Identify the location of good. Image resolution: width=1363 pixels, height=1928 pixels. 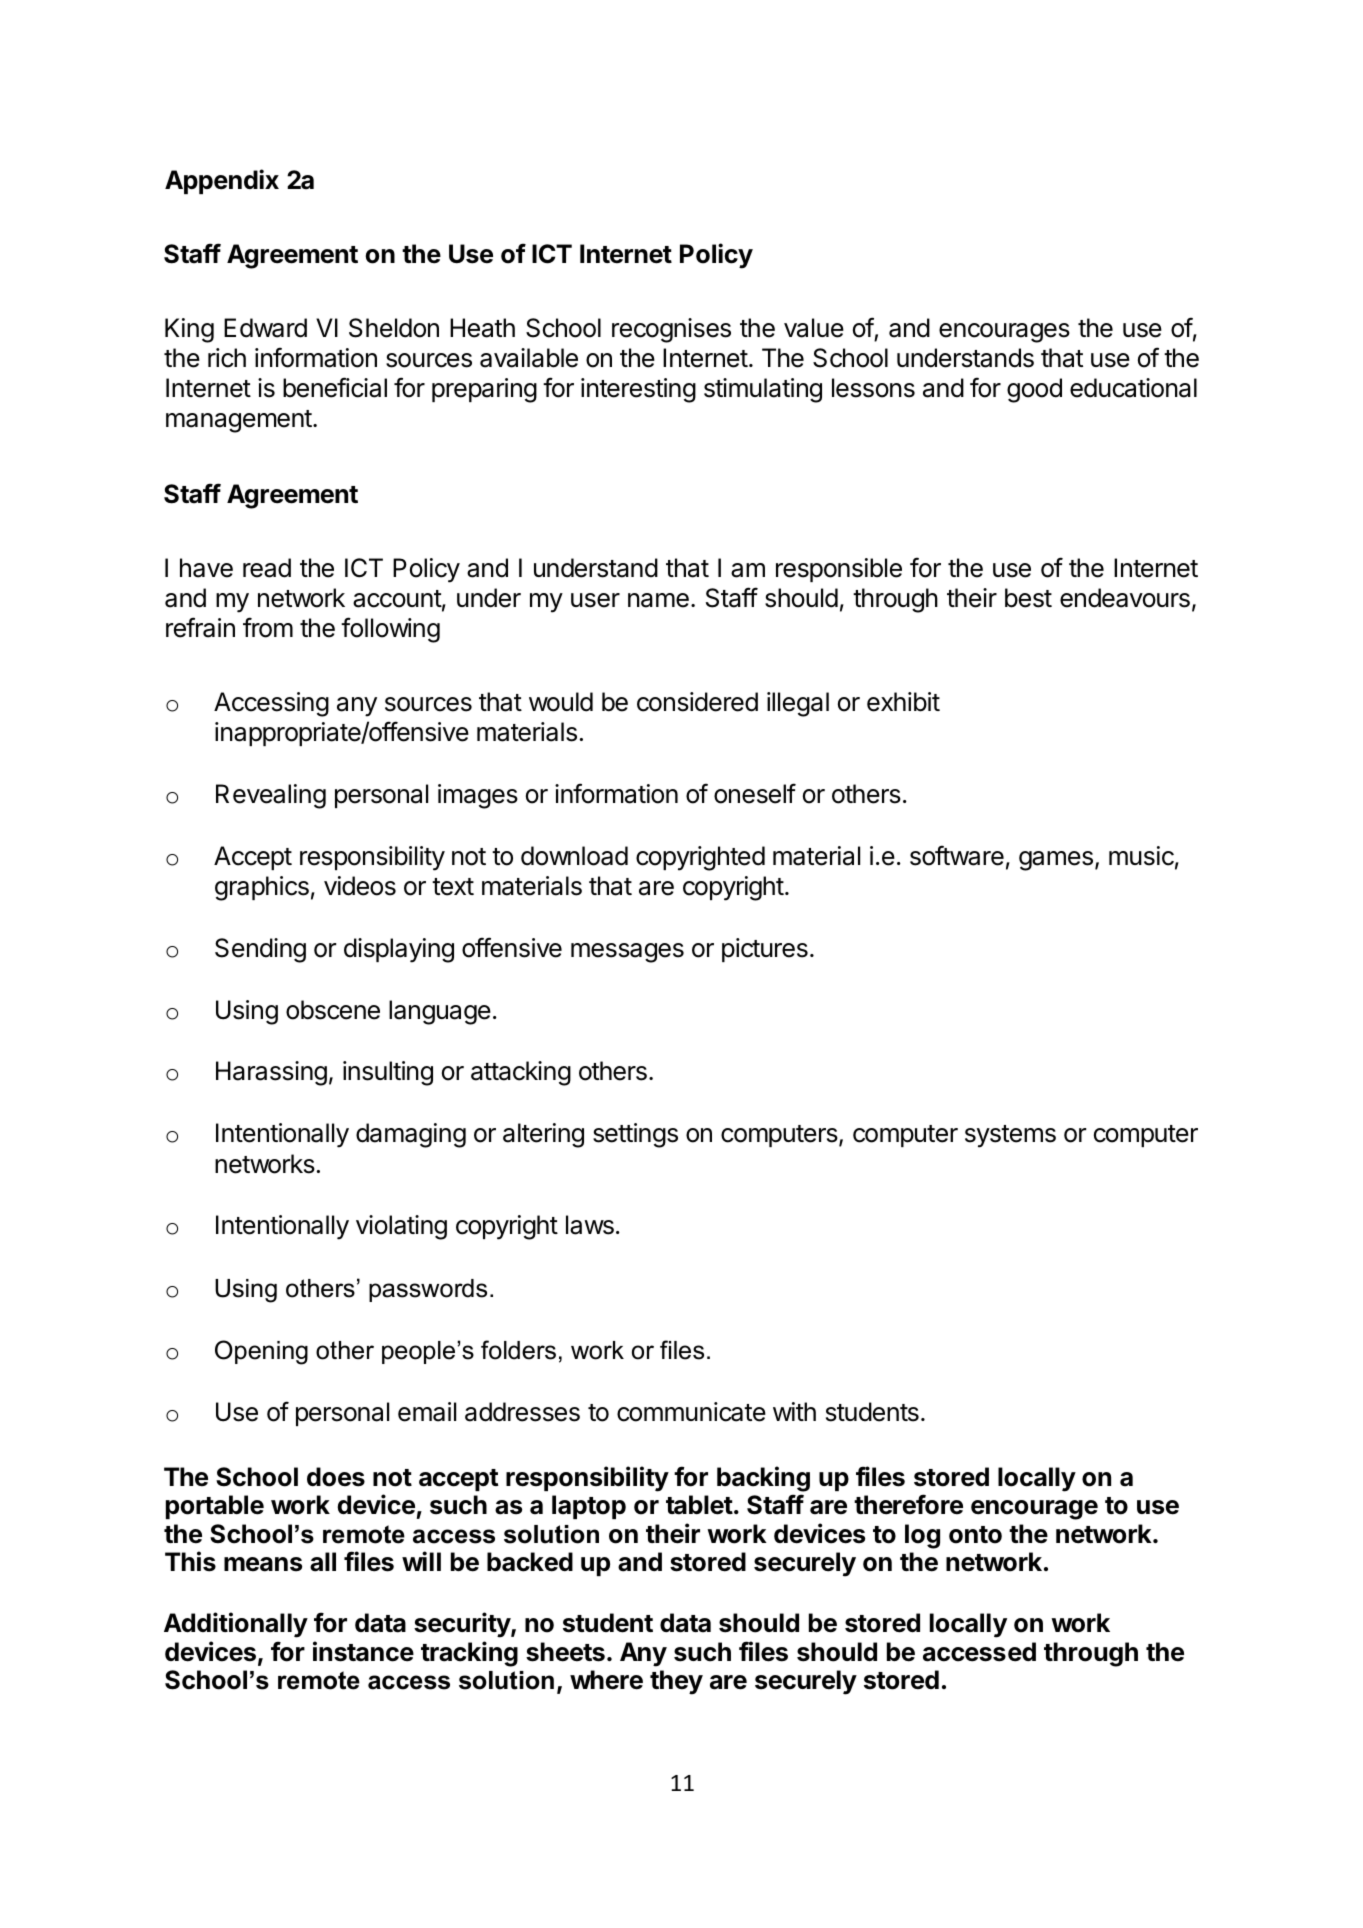
(1034, 390).
